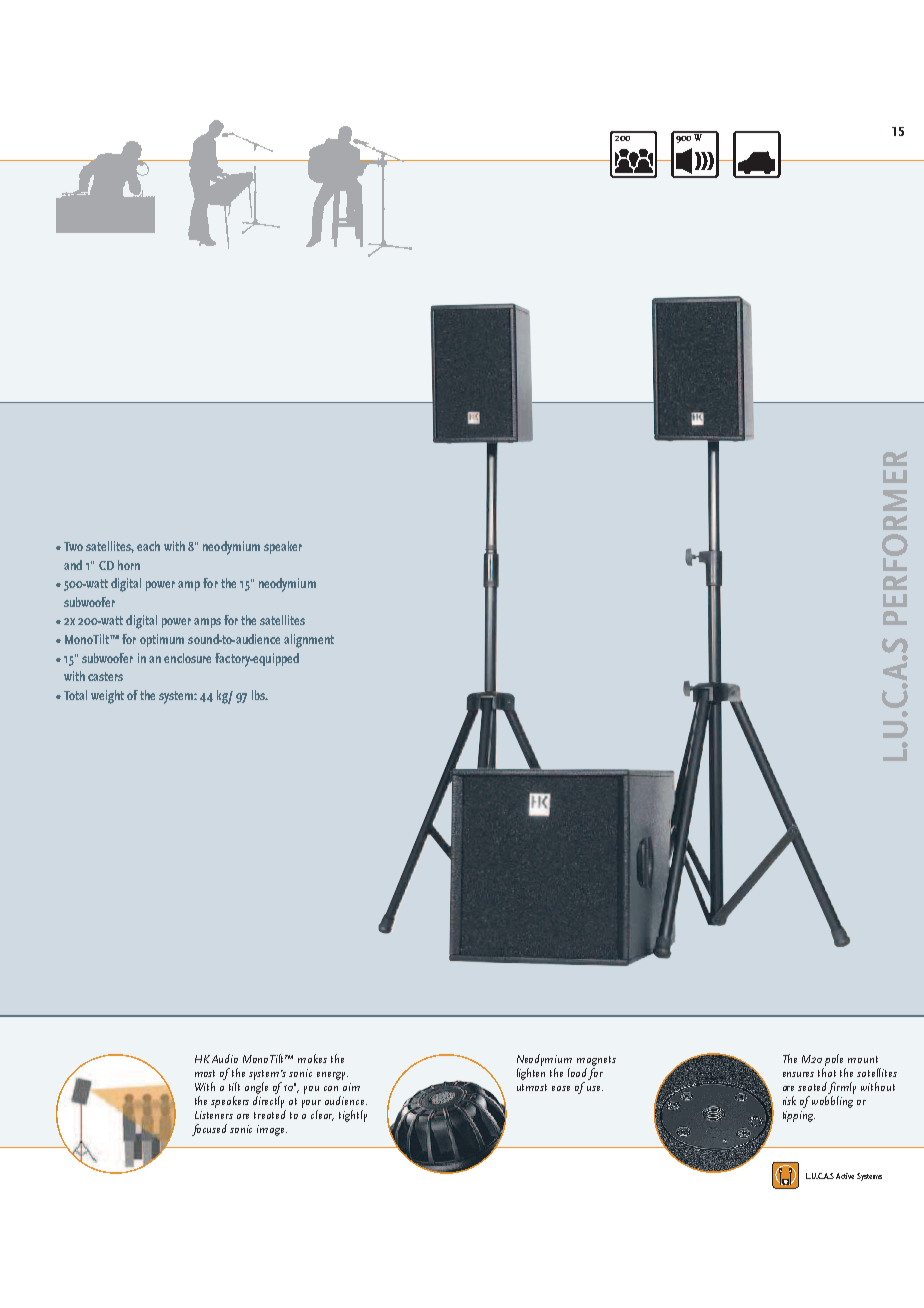 This screenshot has width=924, height=1308. What do you see at coordinates (834, 1060) in the screenshot?
I see `pole` at bounding box center [834, 1060].
